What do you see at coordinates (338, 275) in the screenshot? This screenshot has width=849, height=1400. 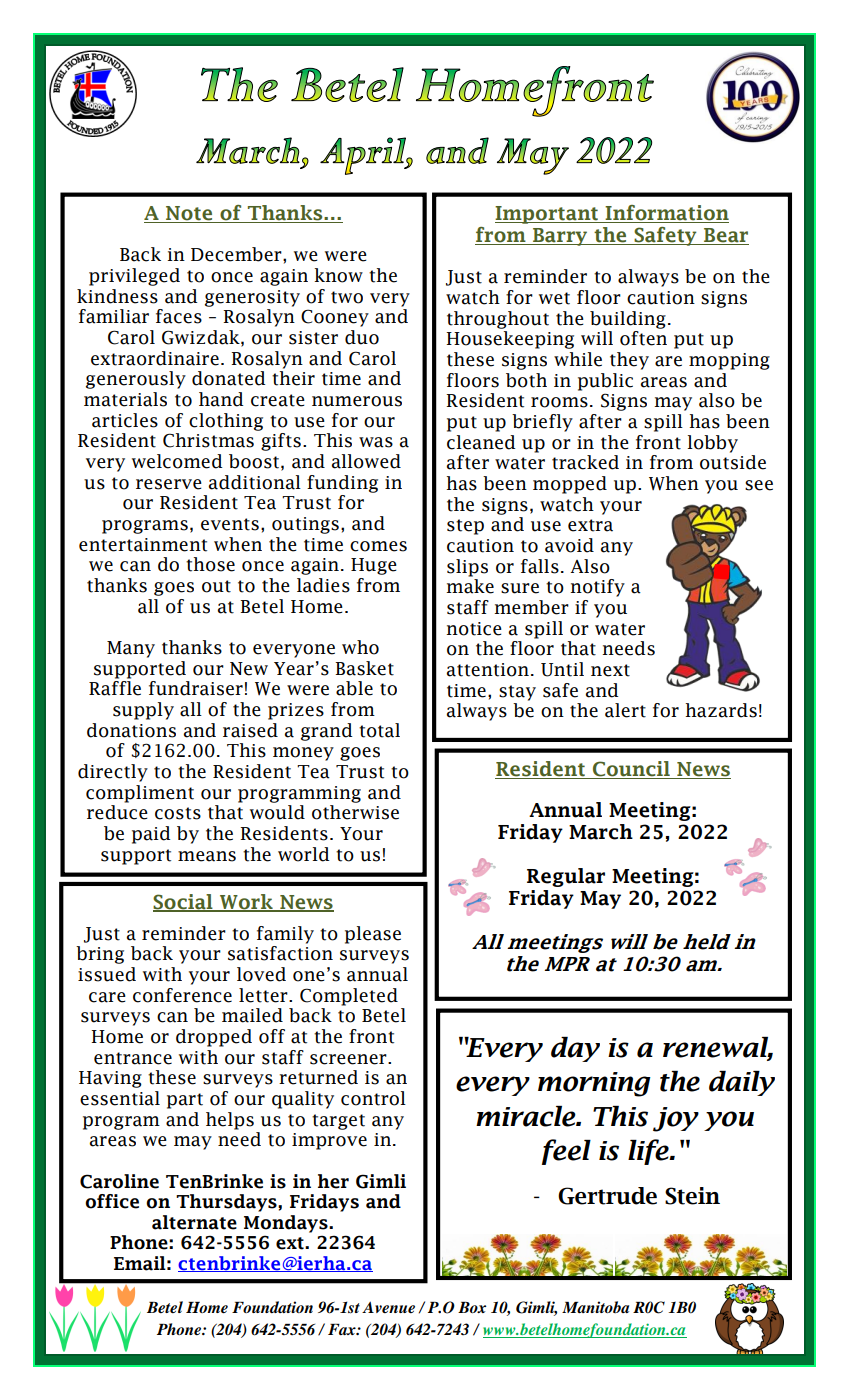 I see `know` at bounding box center [338, 275].
